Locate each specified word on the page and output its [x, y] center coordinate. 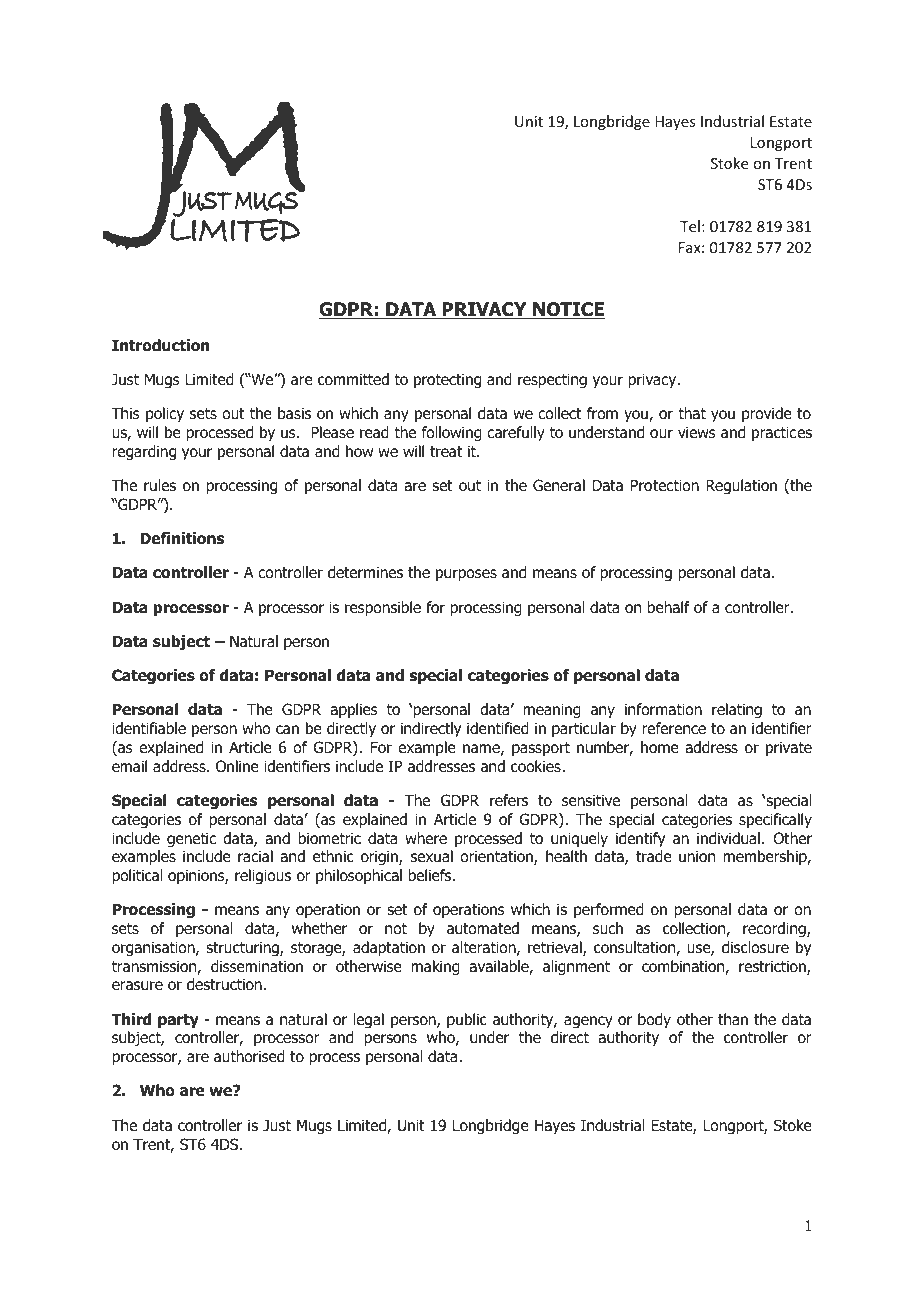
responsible [383, 608]
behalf [668, 607]
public [467, 1020]
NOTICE [568, 310]
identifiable [149, 728]
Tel [690, 226]
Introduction [161, 345]
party [178, 1021]
